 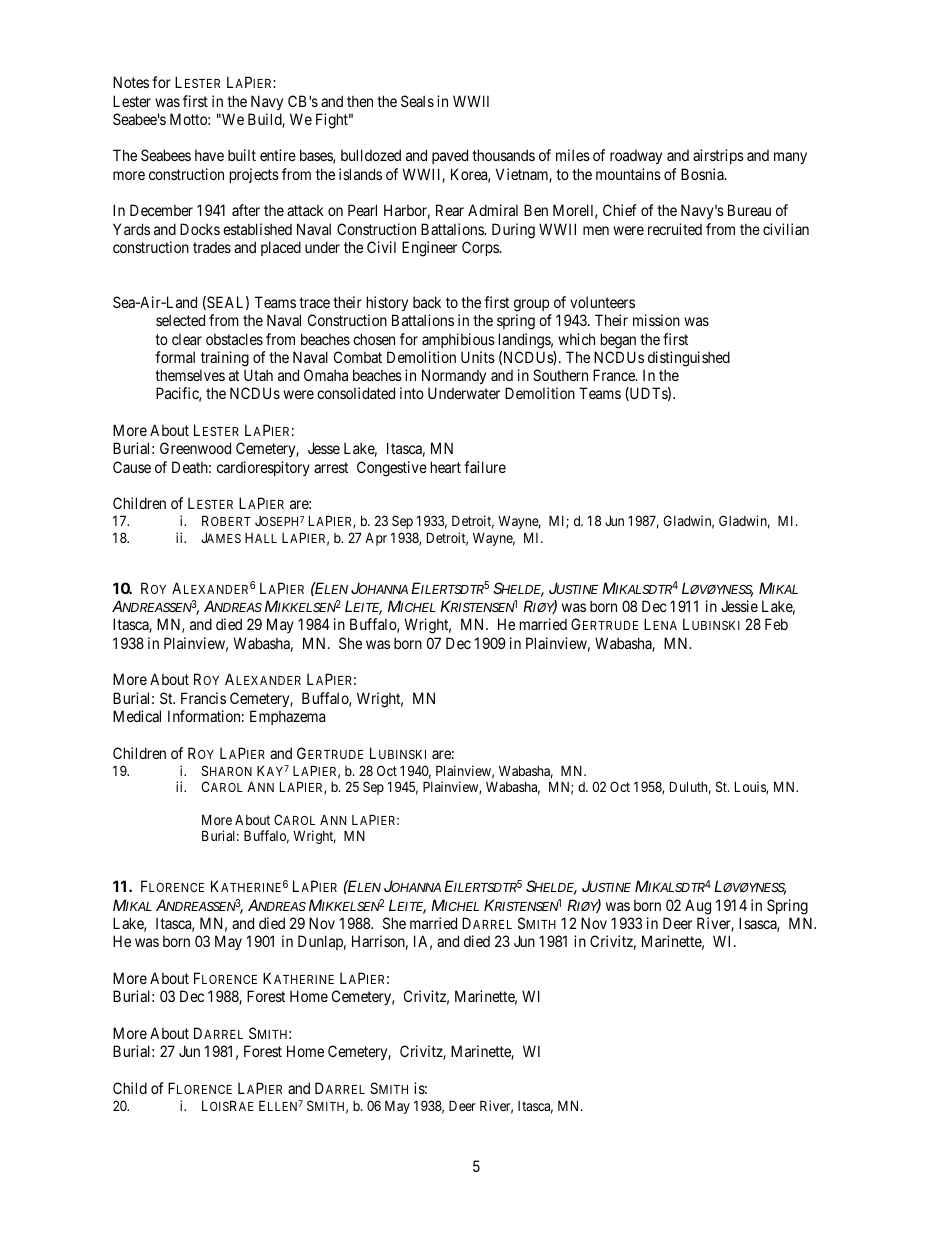 What do you see at coordinates (698, 907) in the screenshot?
I see `Aug` at bounding box center [698, 907].
